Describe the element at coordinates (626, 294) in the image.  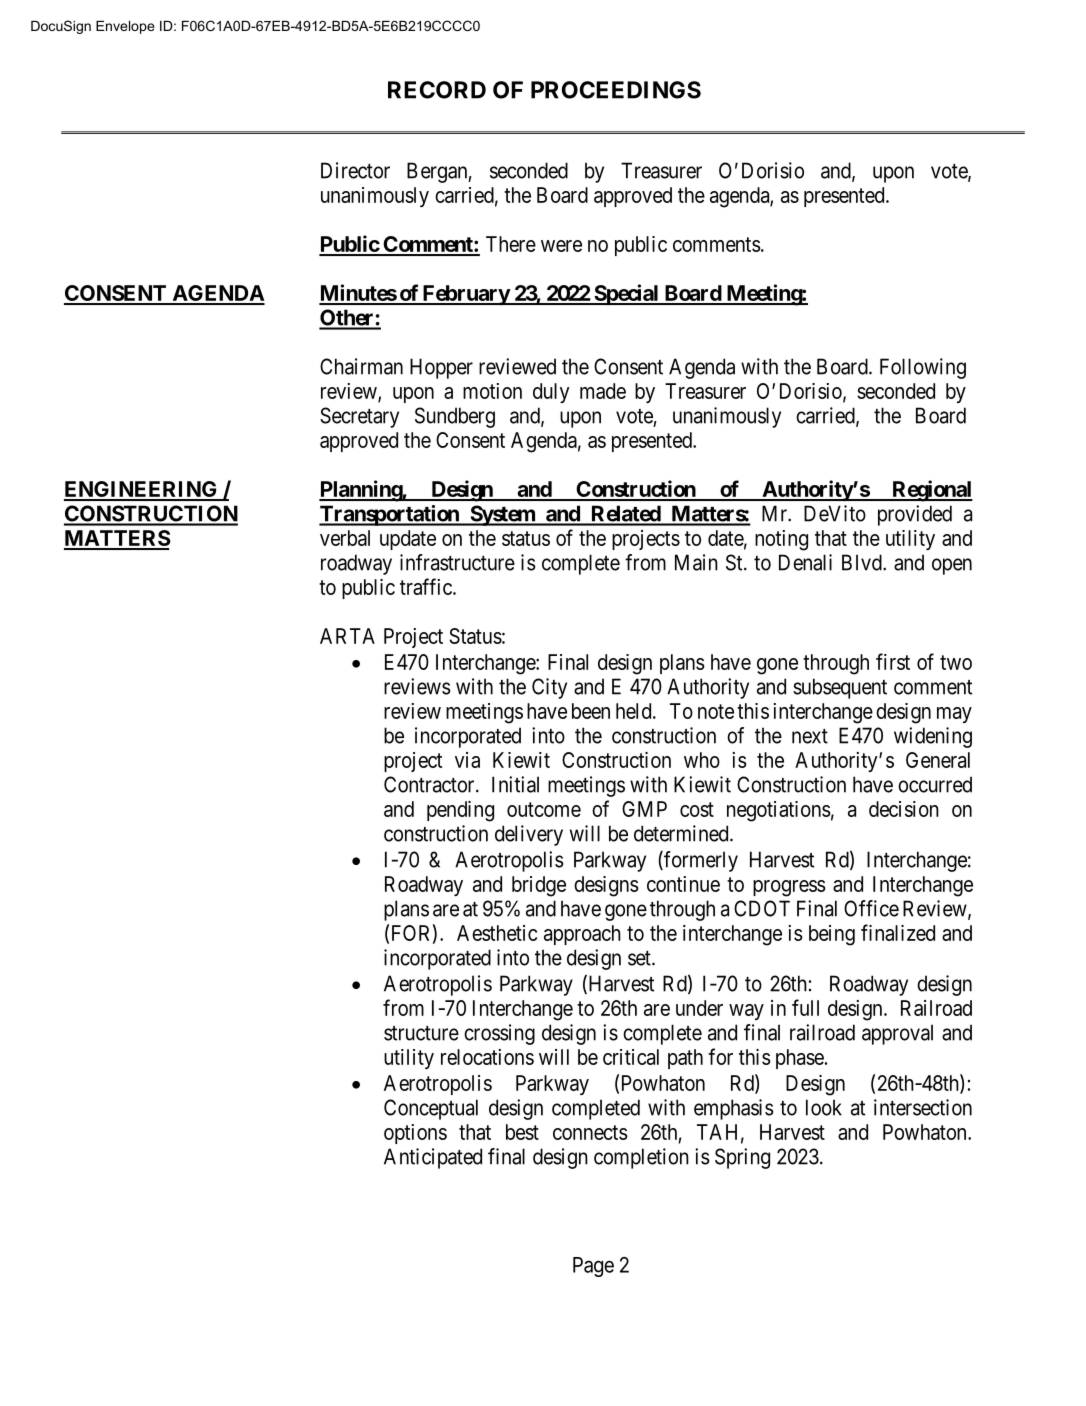
I see `Special` at that location.
